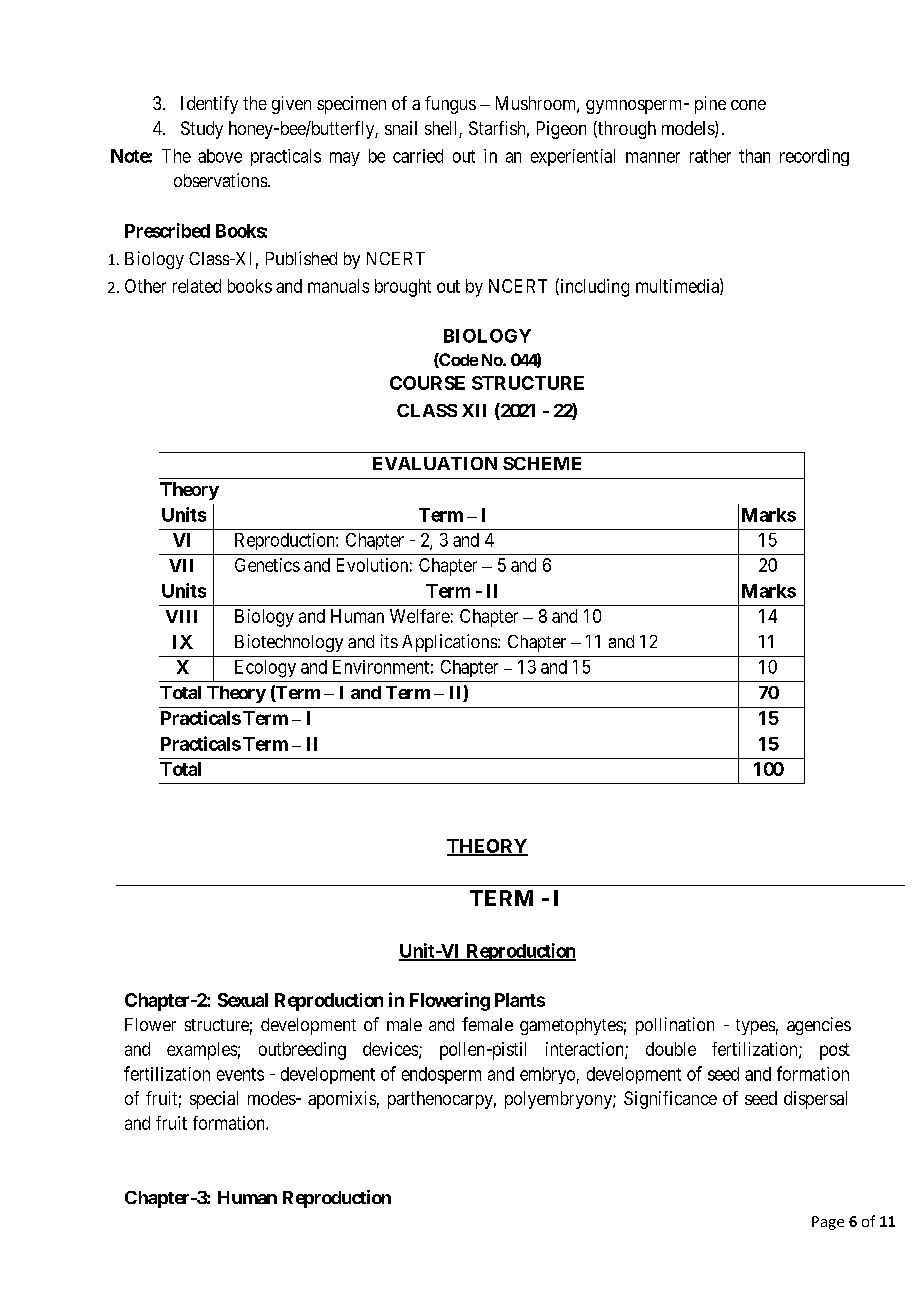  I want to click on types, so click(755, 1027).
